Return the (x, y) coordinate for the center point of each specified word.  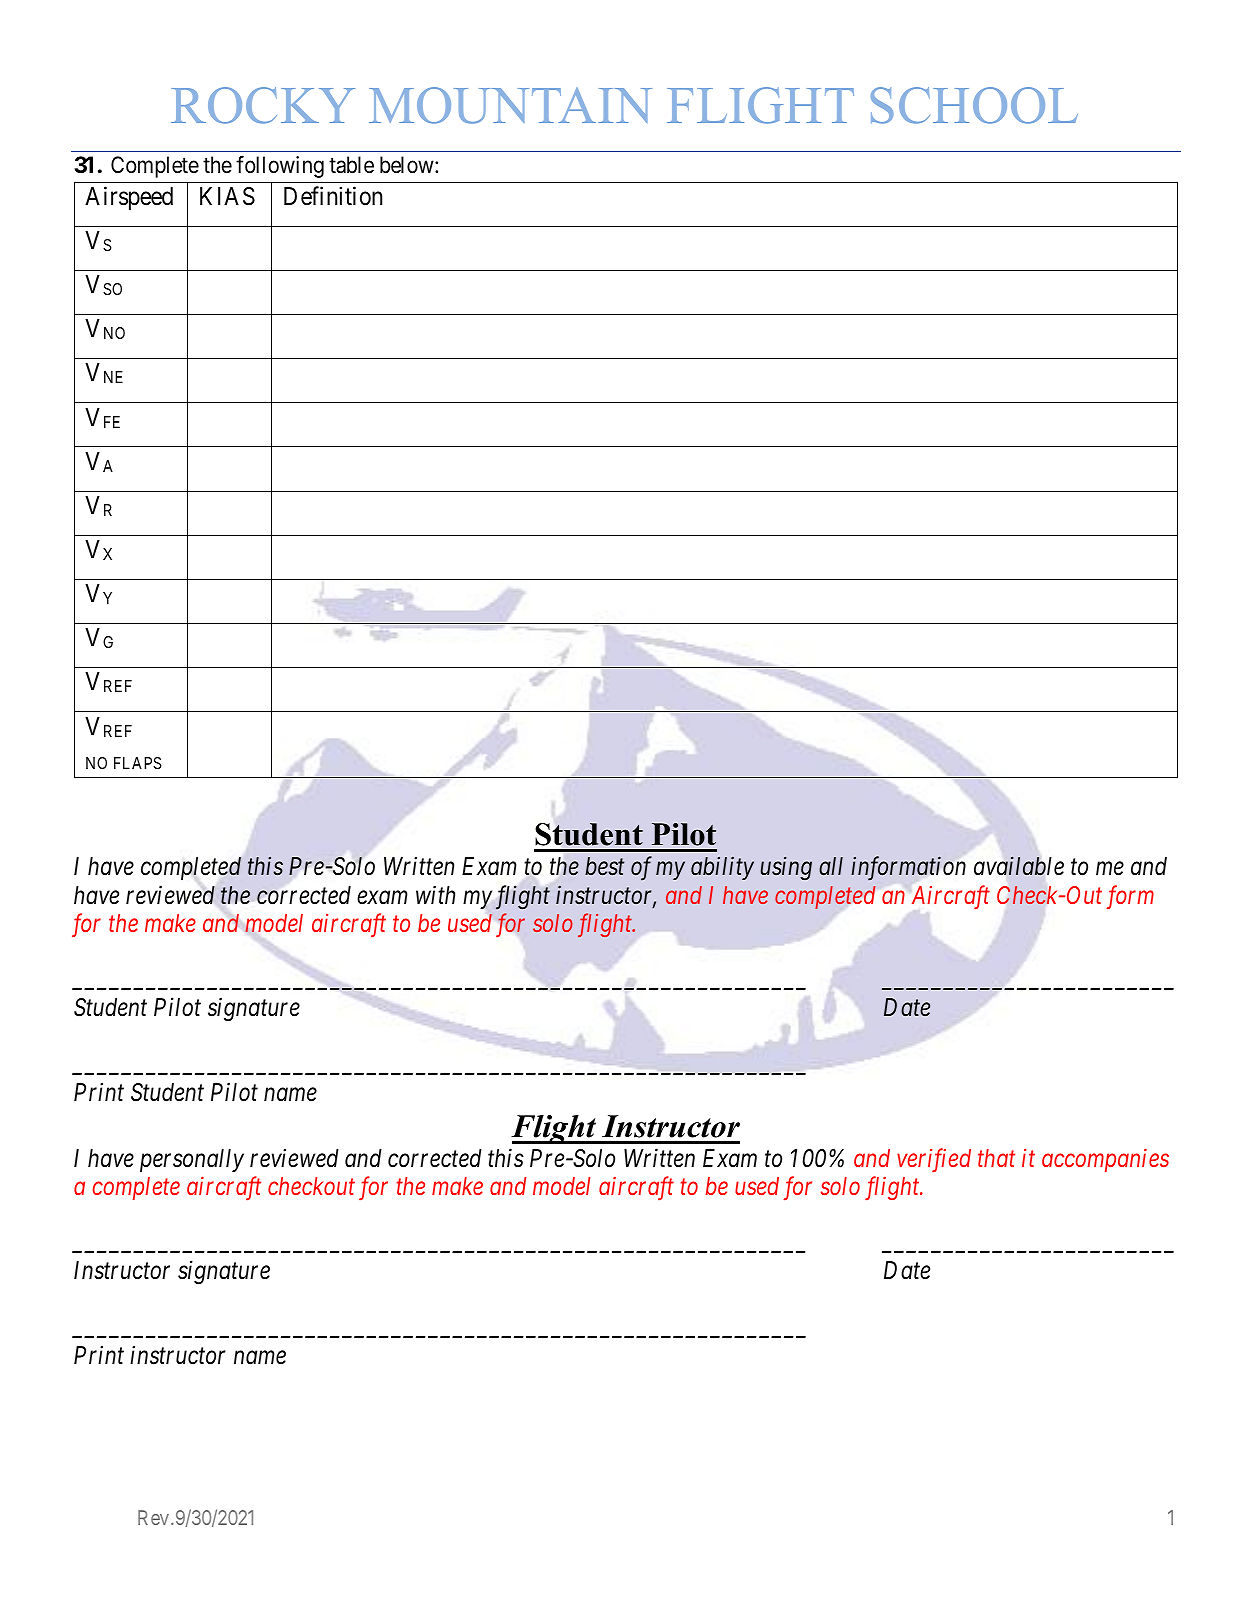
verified (934, 1160)
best (604, 866)
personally (192, 1160)
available (1019, 866)
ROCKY (263, 105)
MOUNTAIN (510, 105)
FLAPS (138, 763)
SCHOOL (974, 105)
